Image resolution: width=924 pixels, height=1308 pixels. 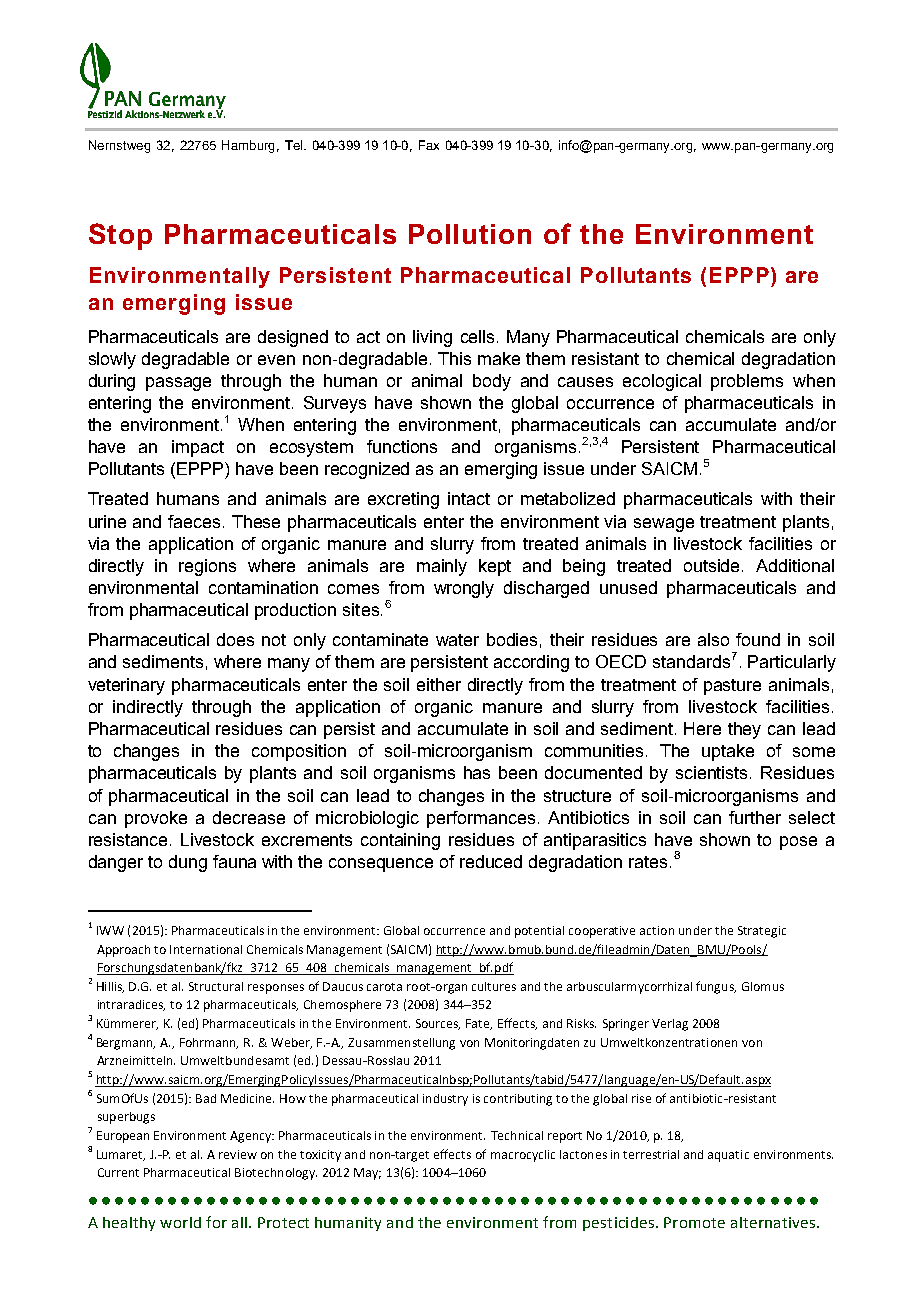 What do you see at coordinates (206, 949) in the document?
I see `International` at bounding box center [206, 949].
